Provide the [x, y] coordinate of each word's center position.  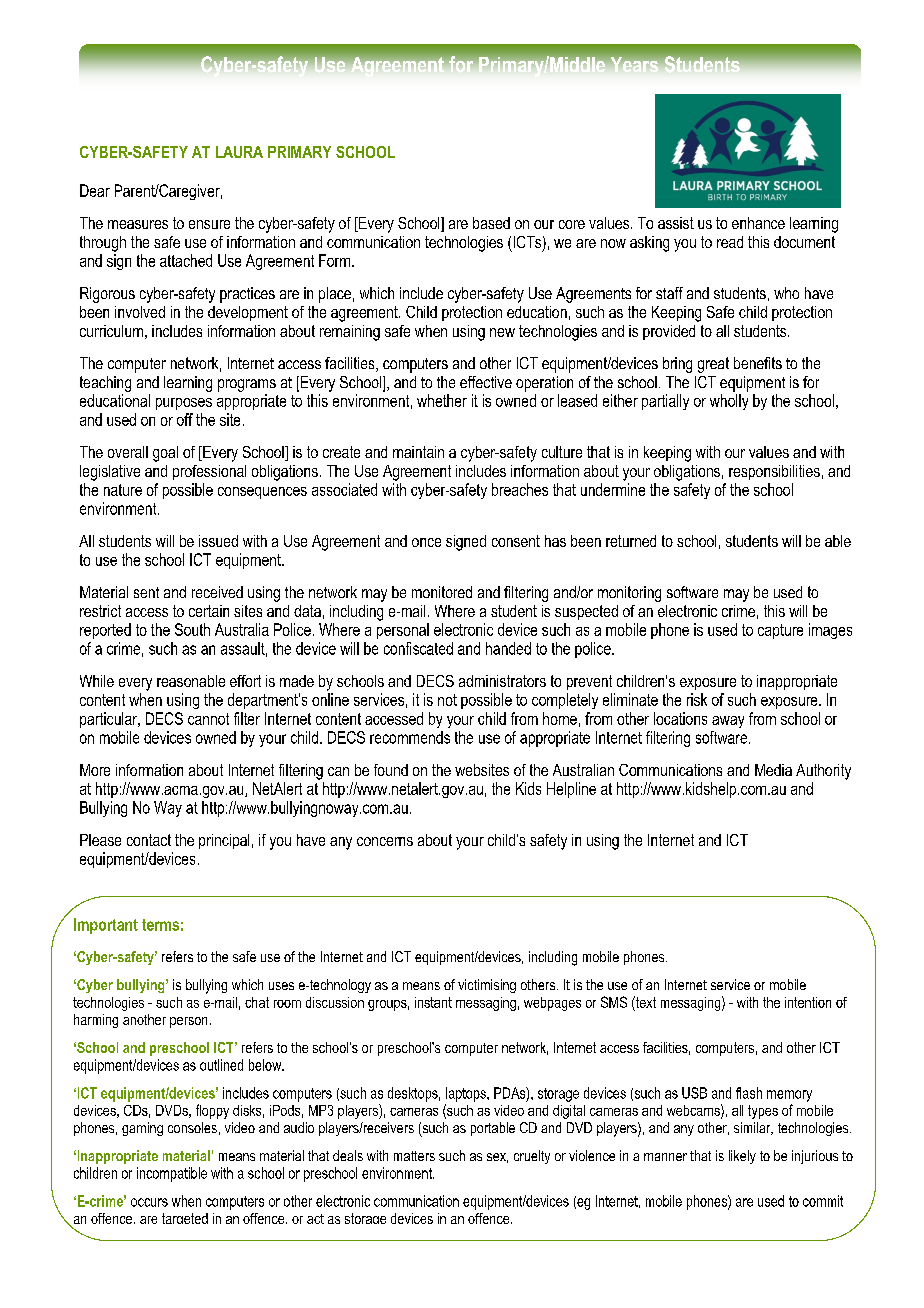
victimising [487, 986]
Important [106, 926]
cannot [208, 719]
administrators [502, 681]
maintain [418, 452]
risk [697, 699]
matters [414, 1156]
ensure [209, 224]
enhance [758, 223]
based [491, 223]
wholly [729, 402]
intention [808, 1002]
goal [165, 454]
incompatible [172, 1174]
